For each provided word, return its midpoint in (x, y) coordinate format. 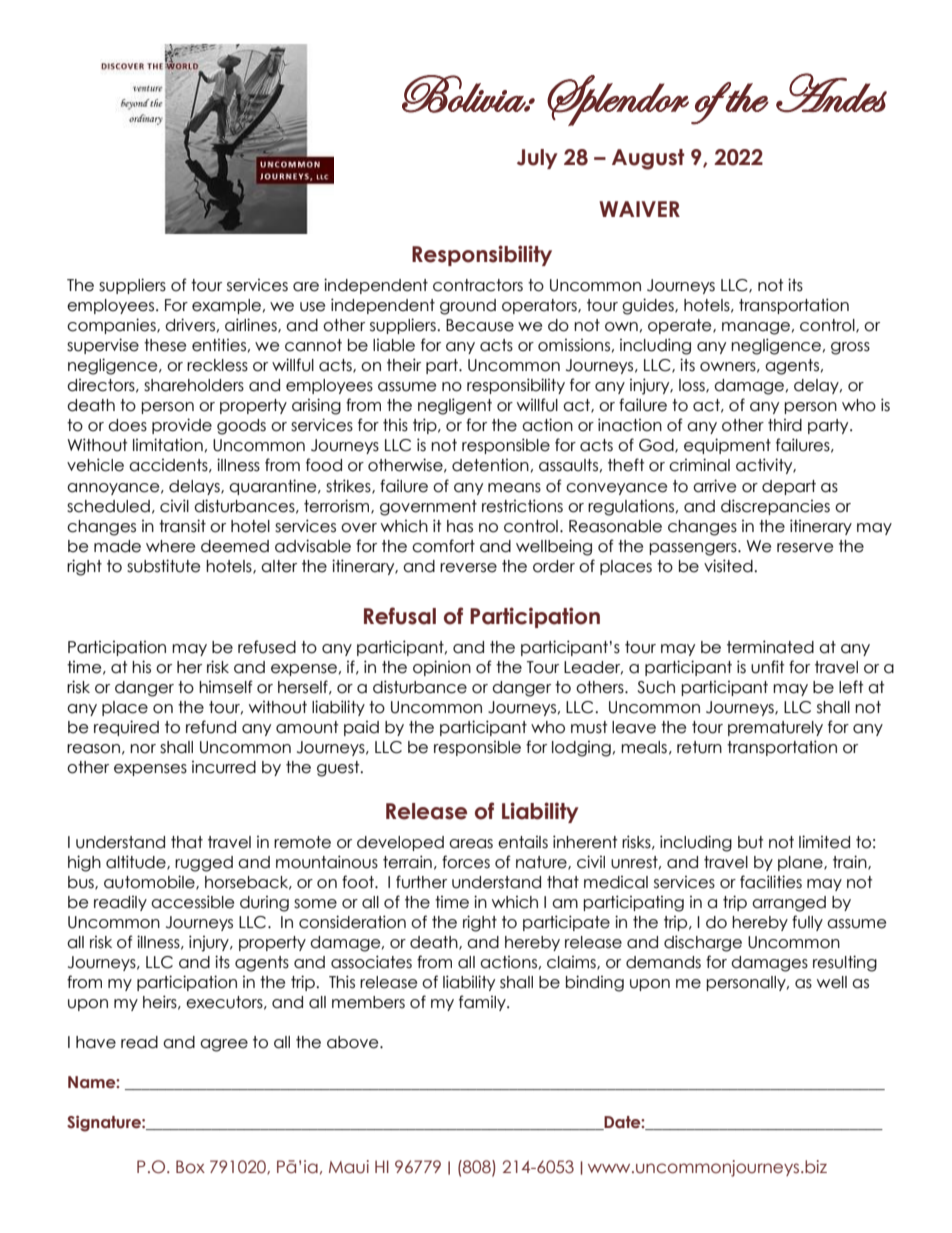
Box (190, 1167)
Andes (831, 93)
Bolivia (465, 94)
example (226, 306)
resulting (845, 963)
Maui (349, 1167)
